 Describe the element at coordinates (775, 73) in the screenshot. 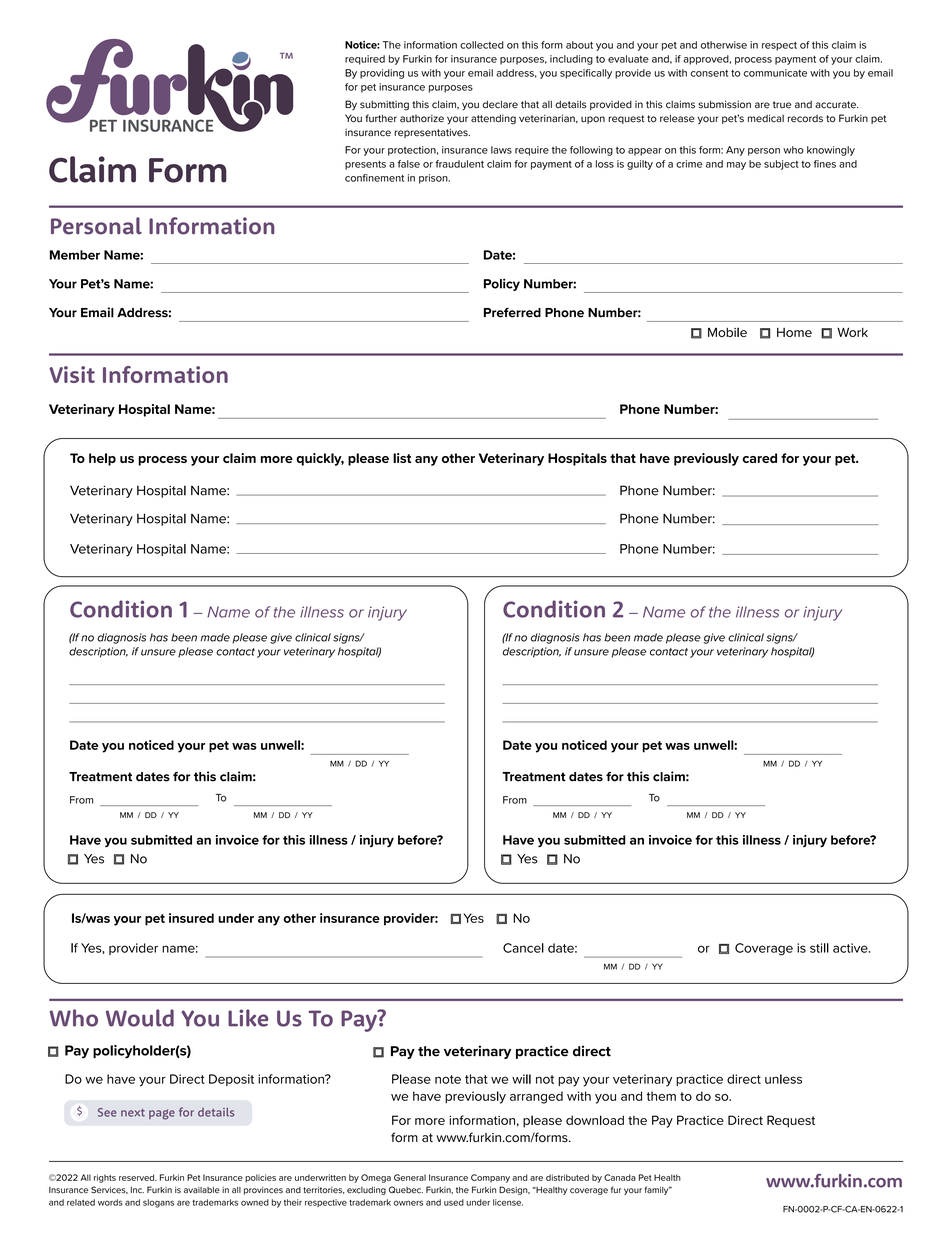

I see `communicate` at that location.
